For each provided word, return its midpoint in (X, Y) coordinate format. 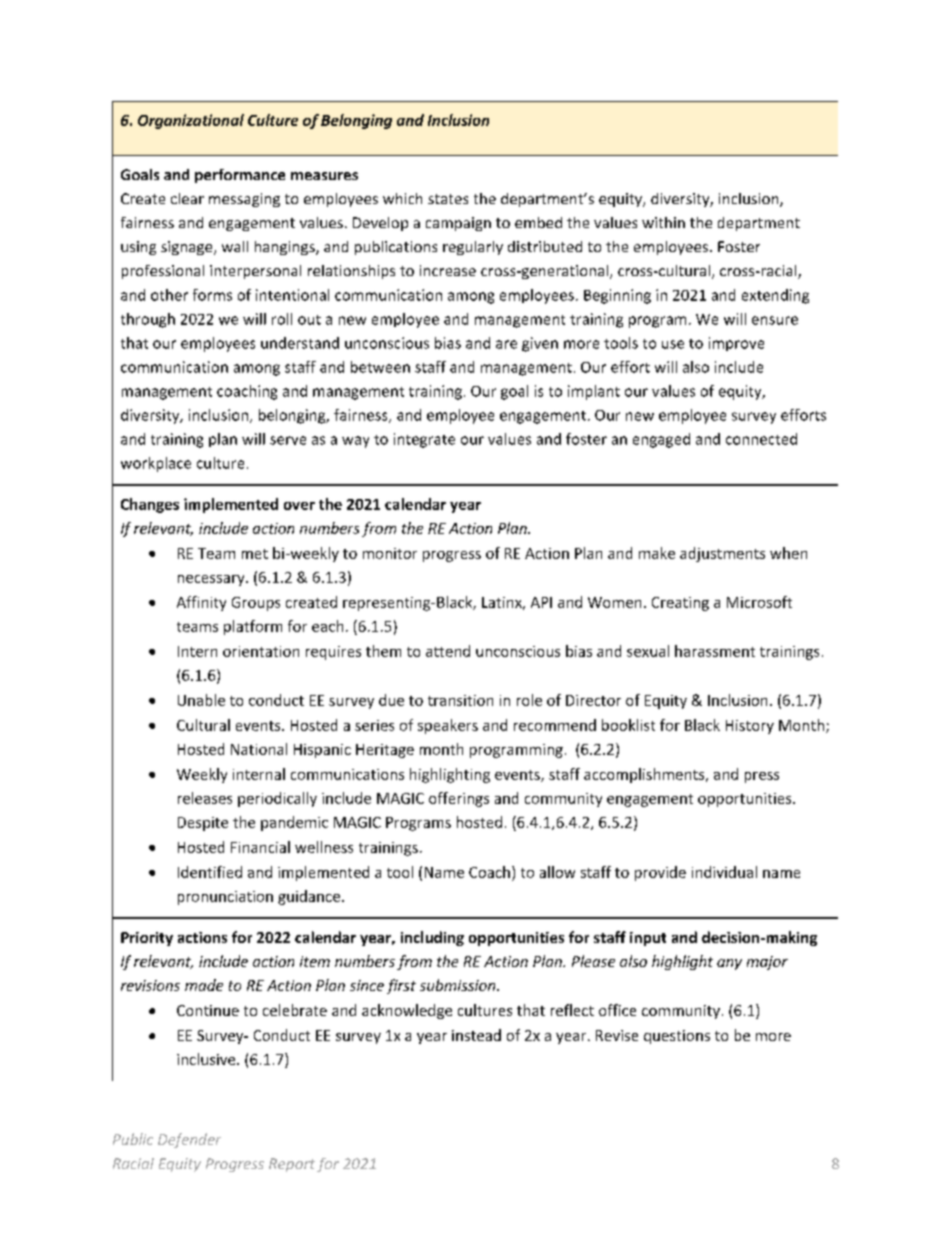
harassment (715, 651)
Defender (189, 1140)
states (448, 199)
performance (240, 176)
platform (253, 627)
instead (476, 1035)
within (663, 222)
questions (677, 1037)
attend (448, 651)
